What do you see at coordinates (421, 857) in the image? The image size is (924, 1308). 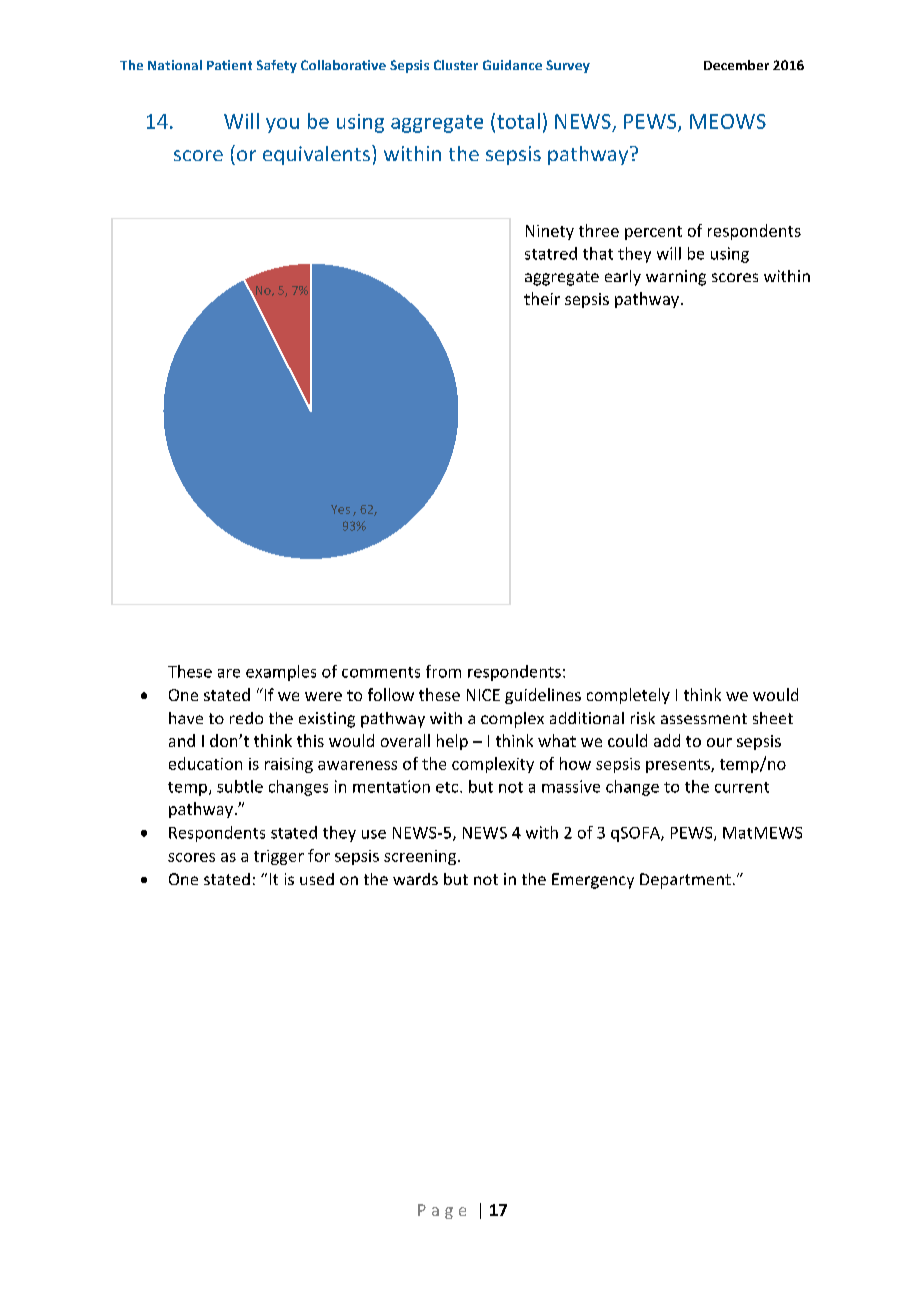 I see `screening` at bounding box center [421, 857].
